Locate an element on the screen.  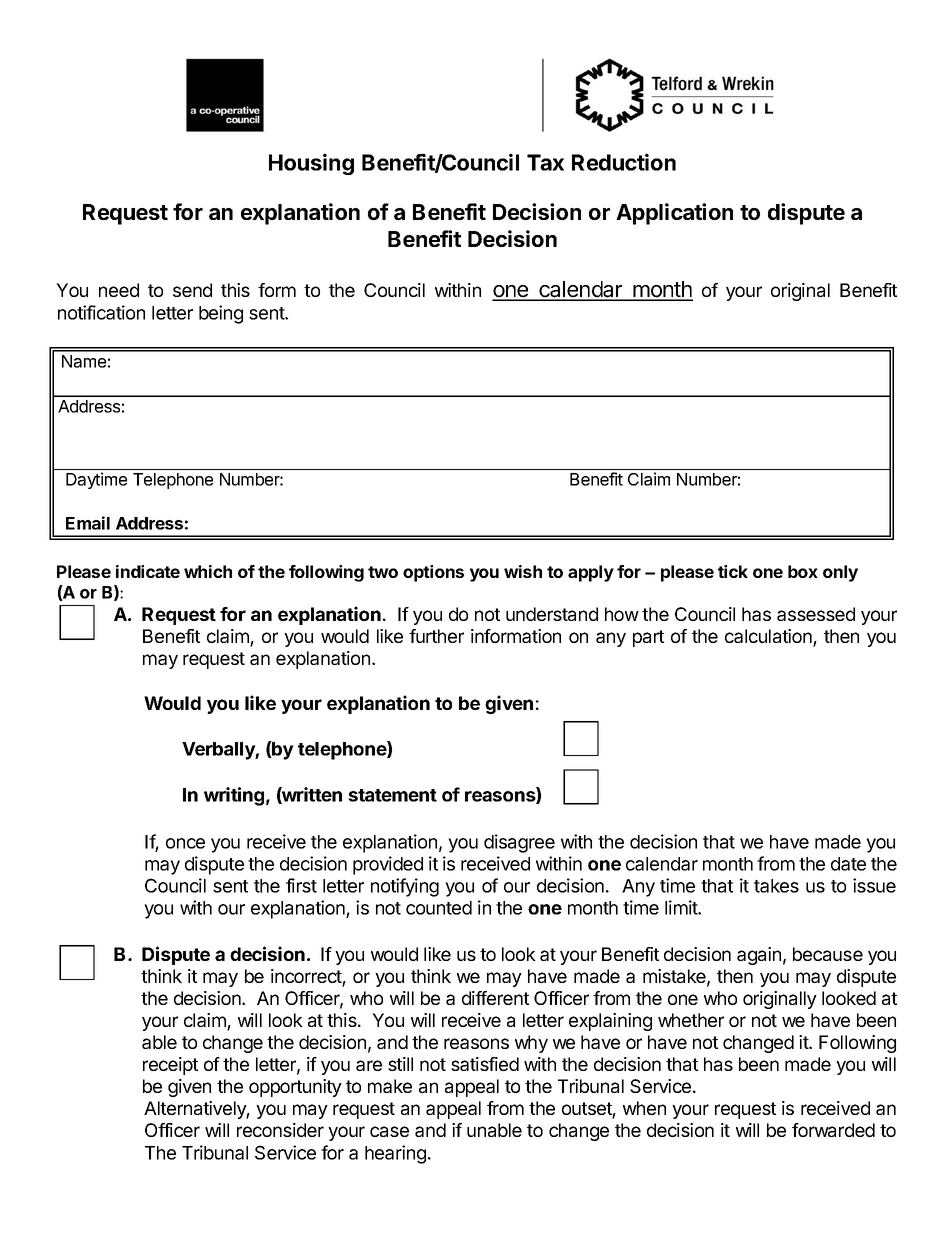
Email is located at coordinates (88, 523).
